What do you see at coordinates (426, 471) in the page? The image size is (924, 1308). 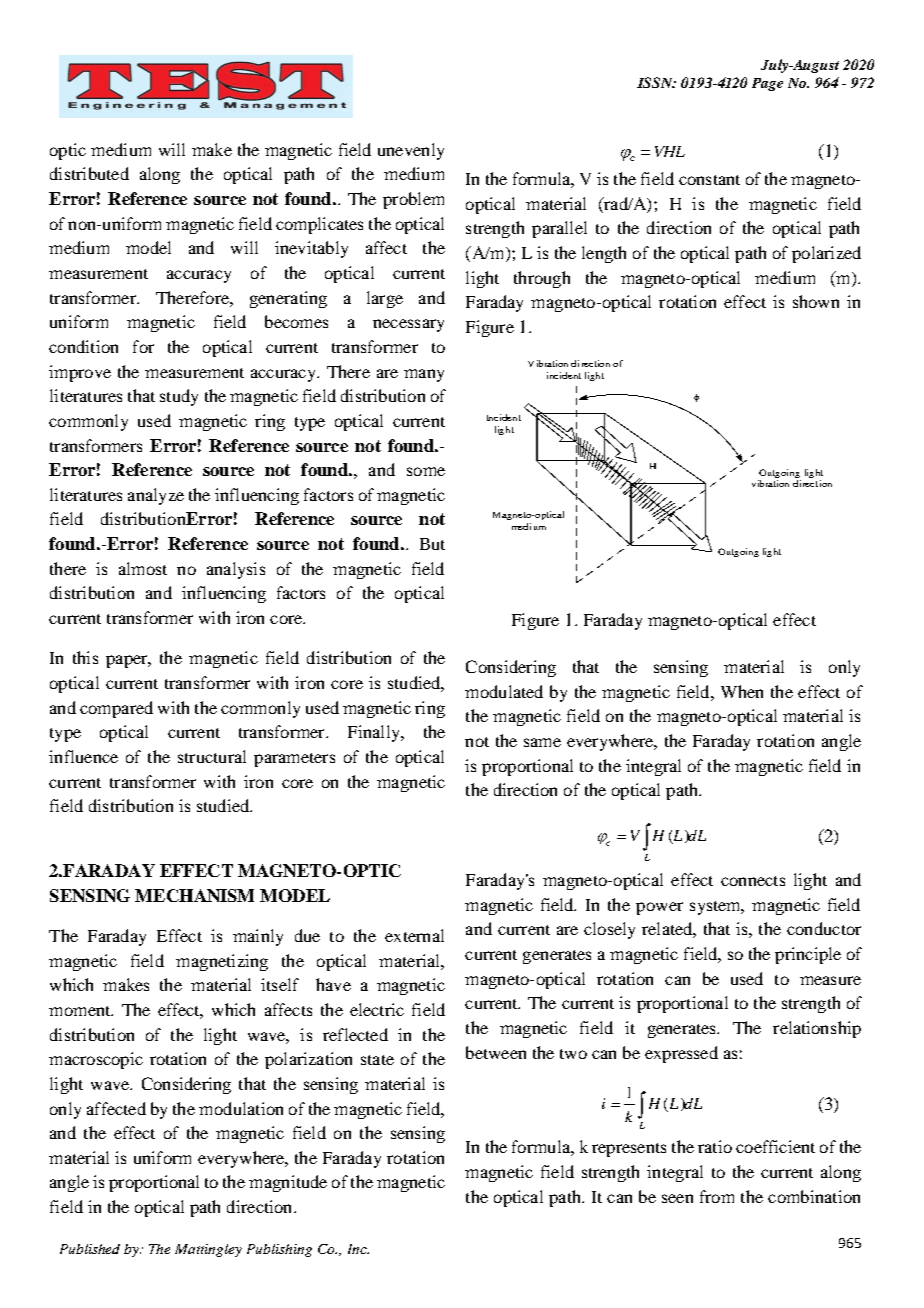 I see `some` at bounding box center [426, 471].
